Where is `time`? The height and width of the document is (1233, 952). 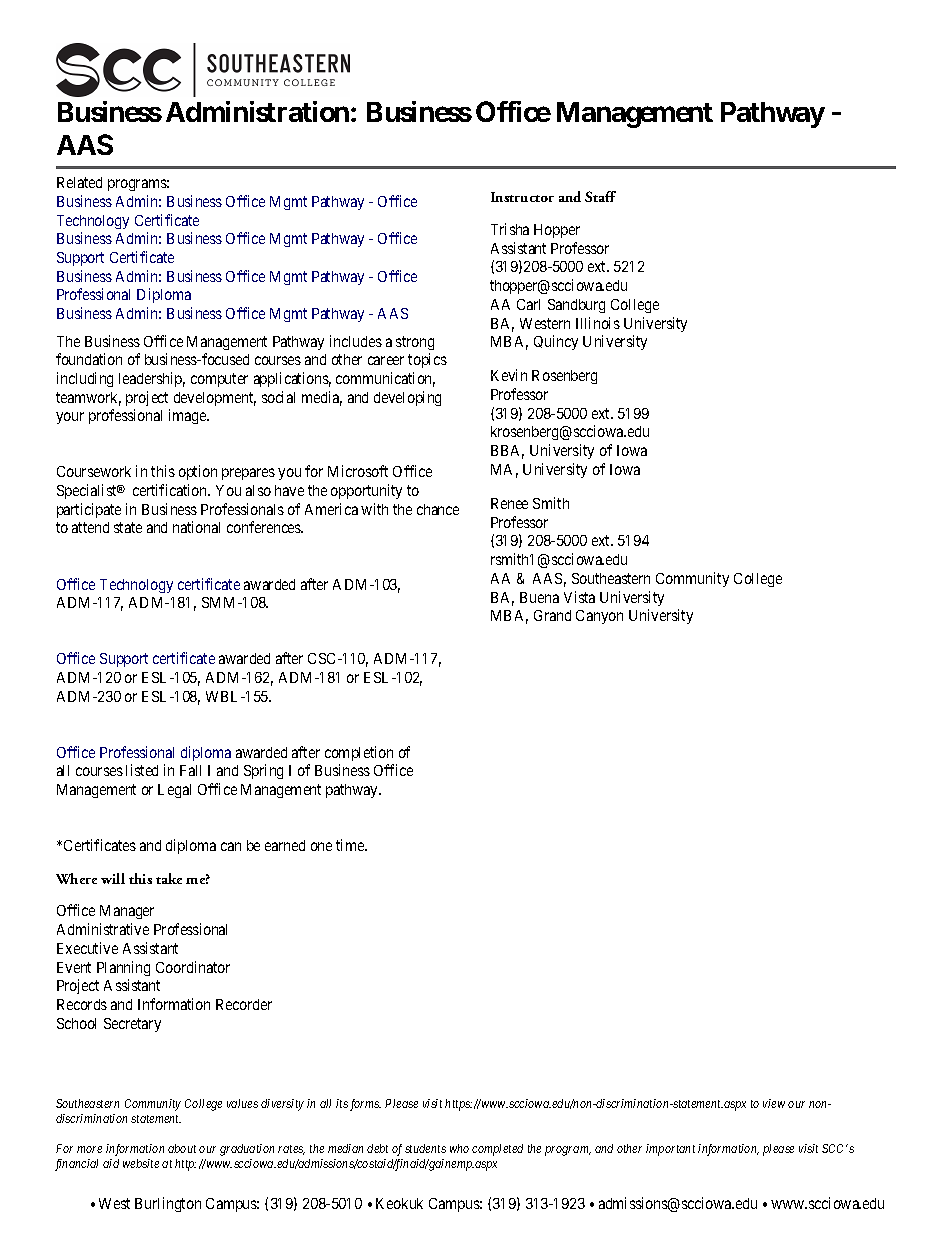
time is located at coordinates (351, 845).
